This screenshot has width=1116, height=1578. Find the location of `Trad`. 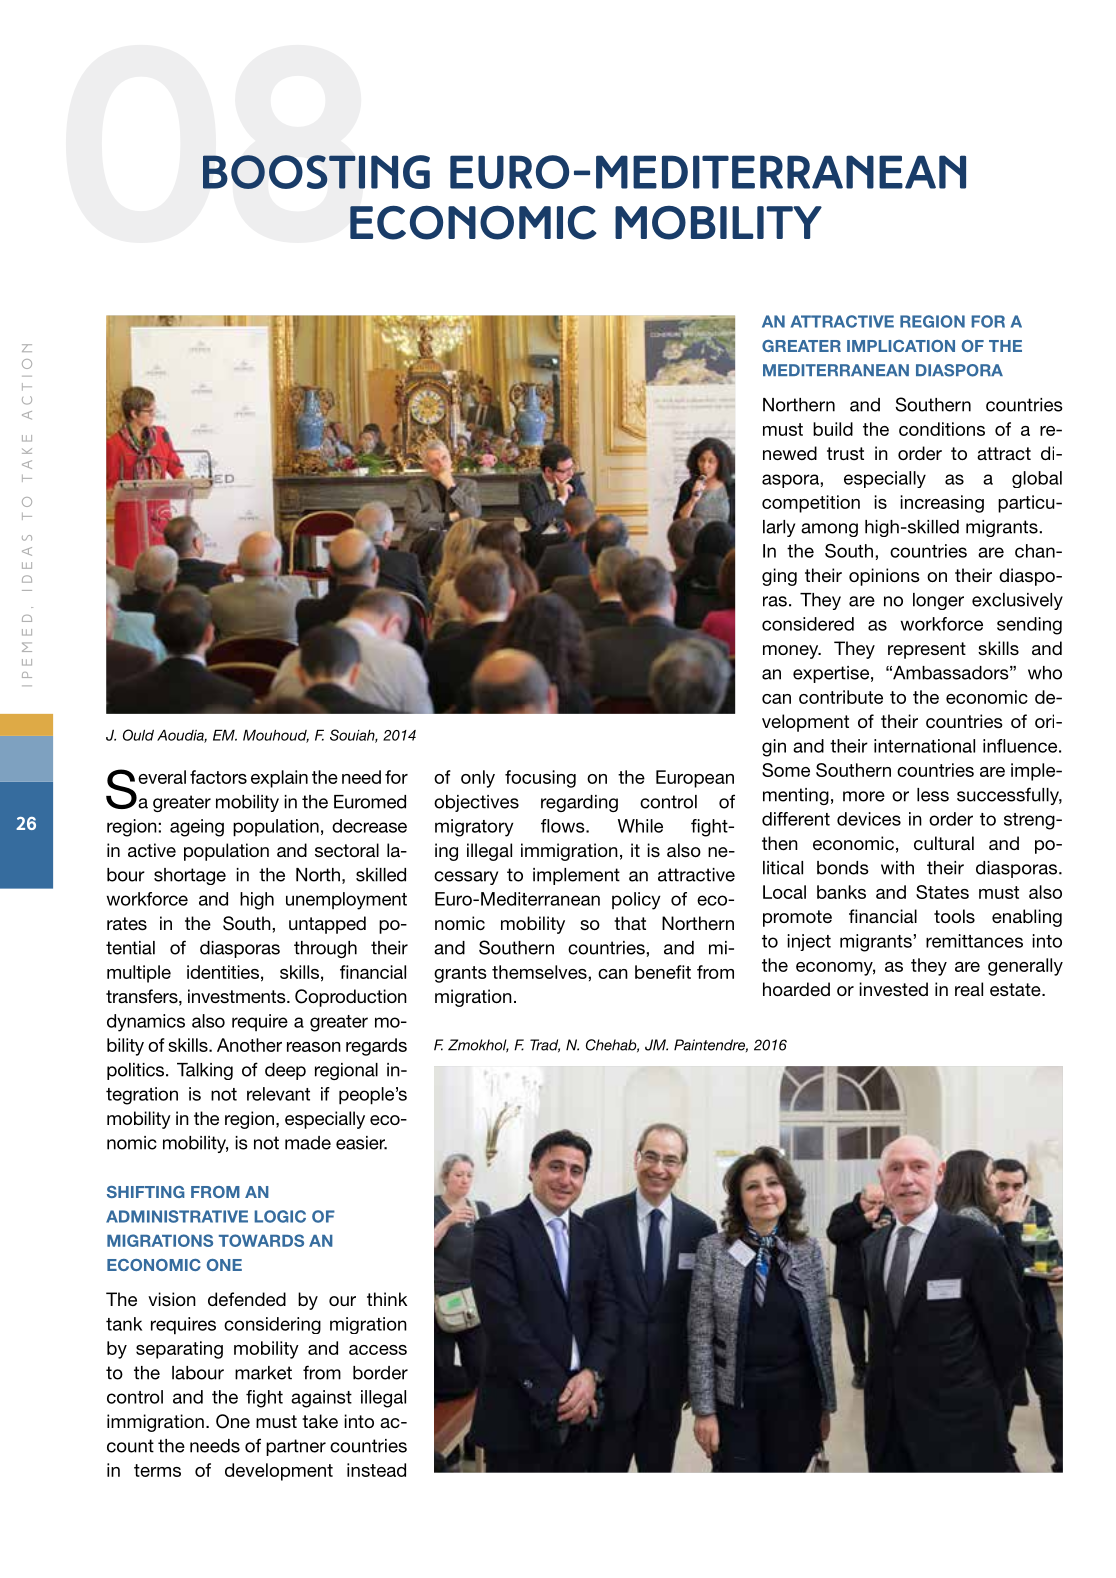

Trad is located at coordinates (545, 1045).
